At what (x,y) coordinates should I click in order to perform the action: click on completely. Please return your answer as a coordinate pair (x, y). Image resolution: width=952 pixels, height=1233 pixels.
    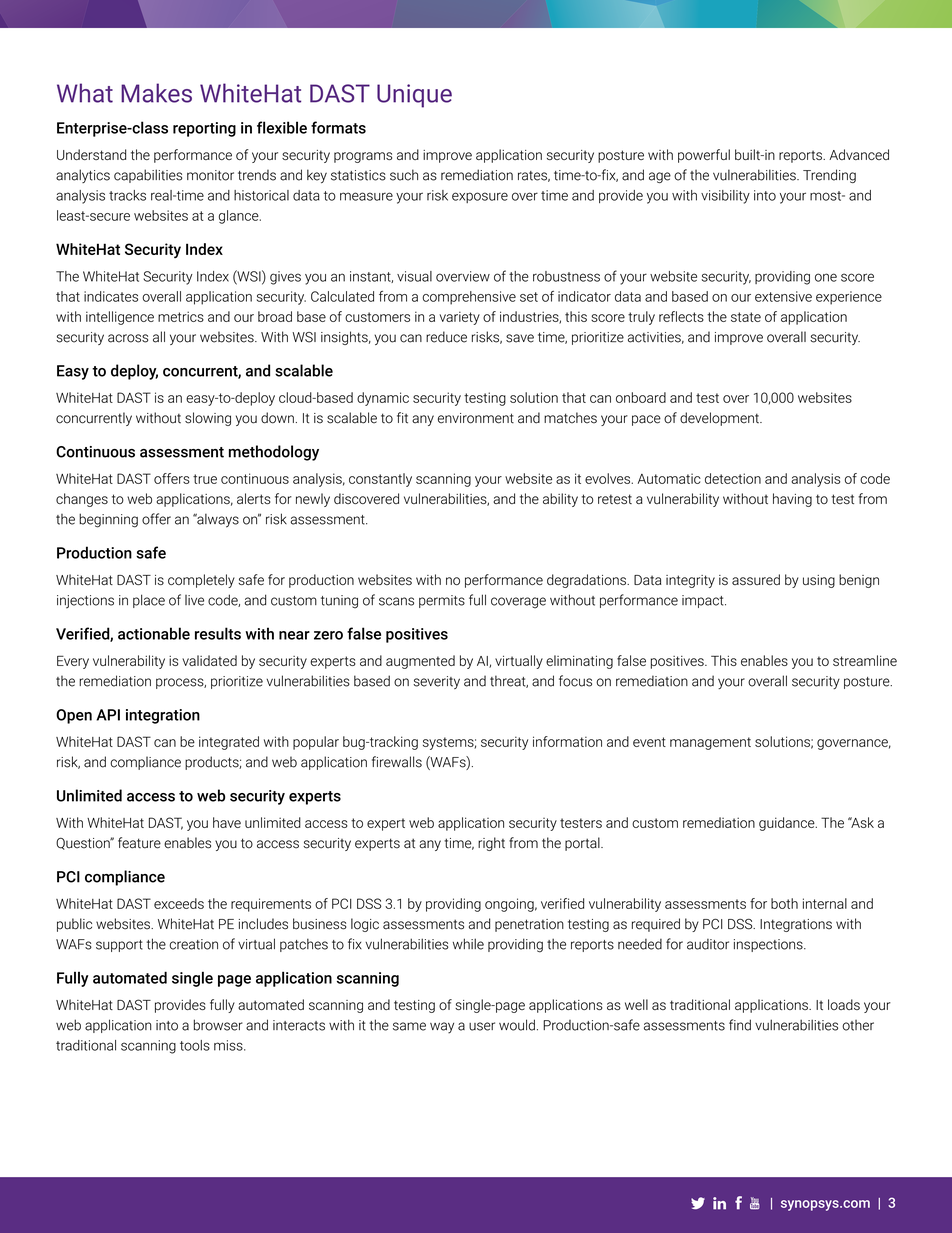
    Looking at the image, I should click on (201, 581).
